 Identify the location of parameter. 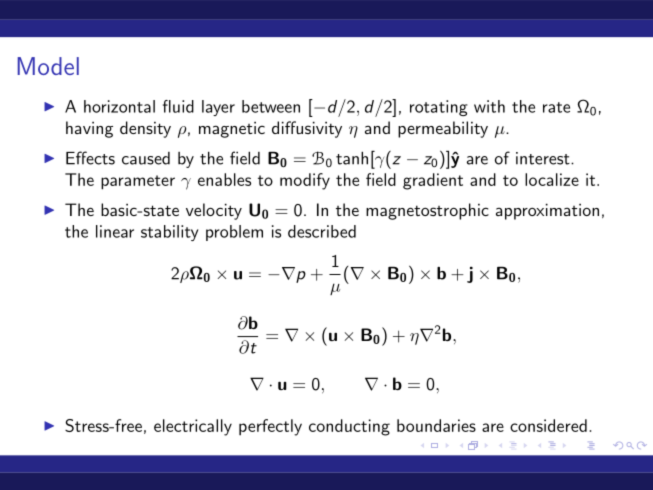
(138, 182).
